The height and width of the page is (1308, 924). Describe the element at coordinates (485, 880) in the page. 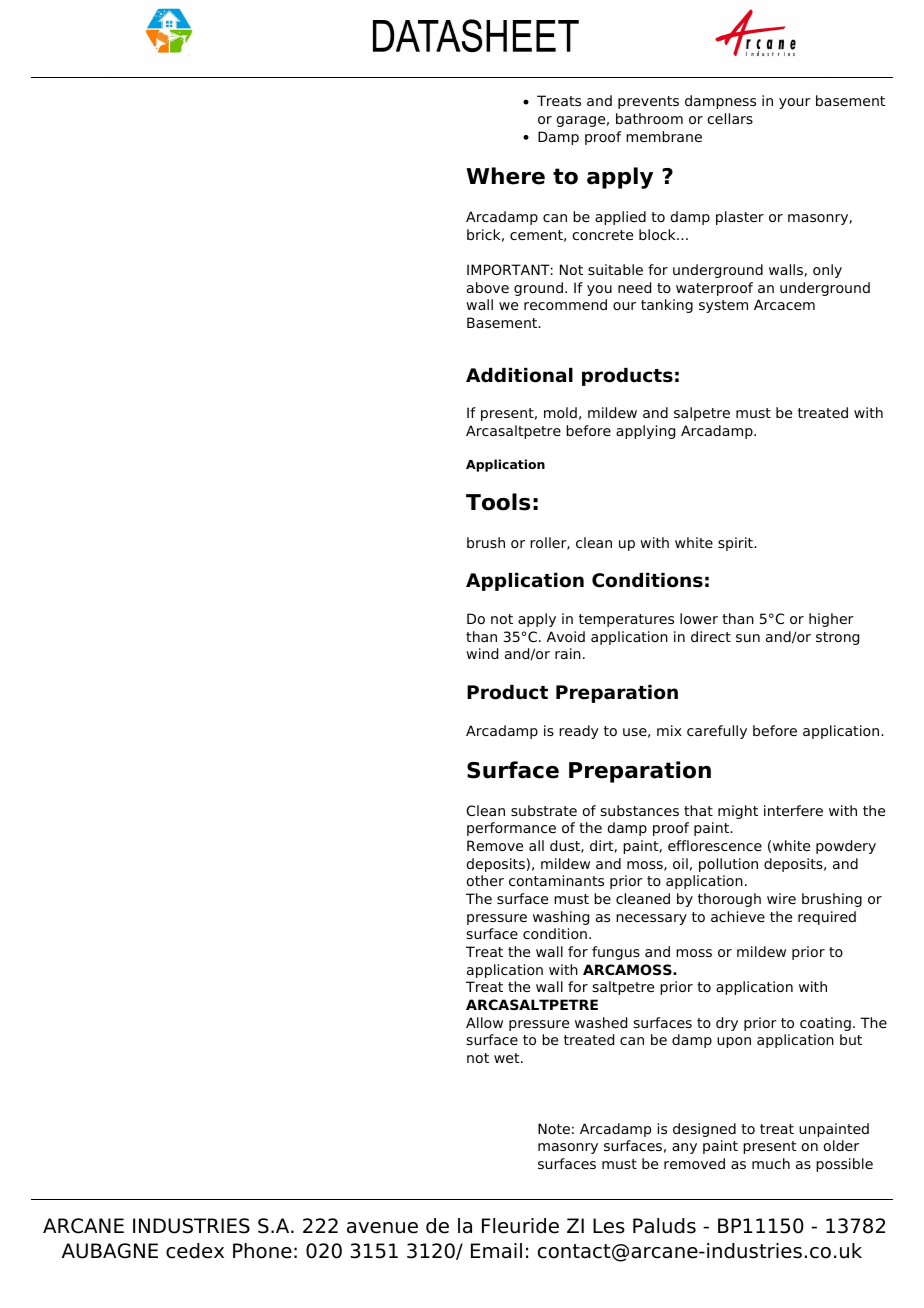

I see `other` at that location.
